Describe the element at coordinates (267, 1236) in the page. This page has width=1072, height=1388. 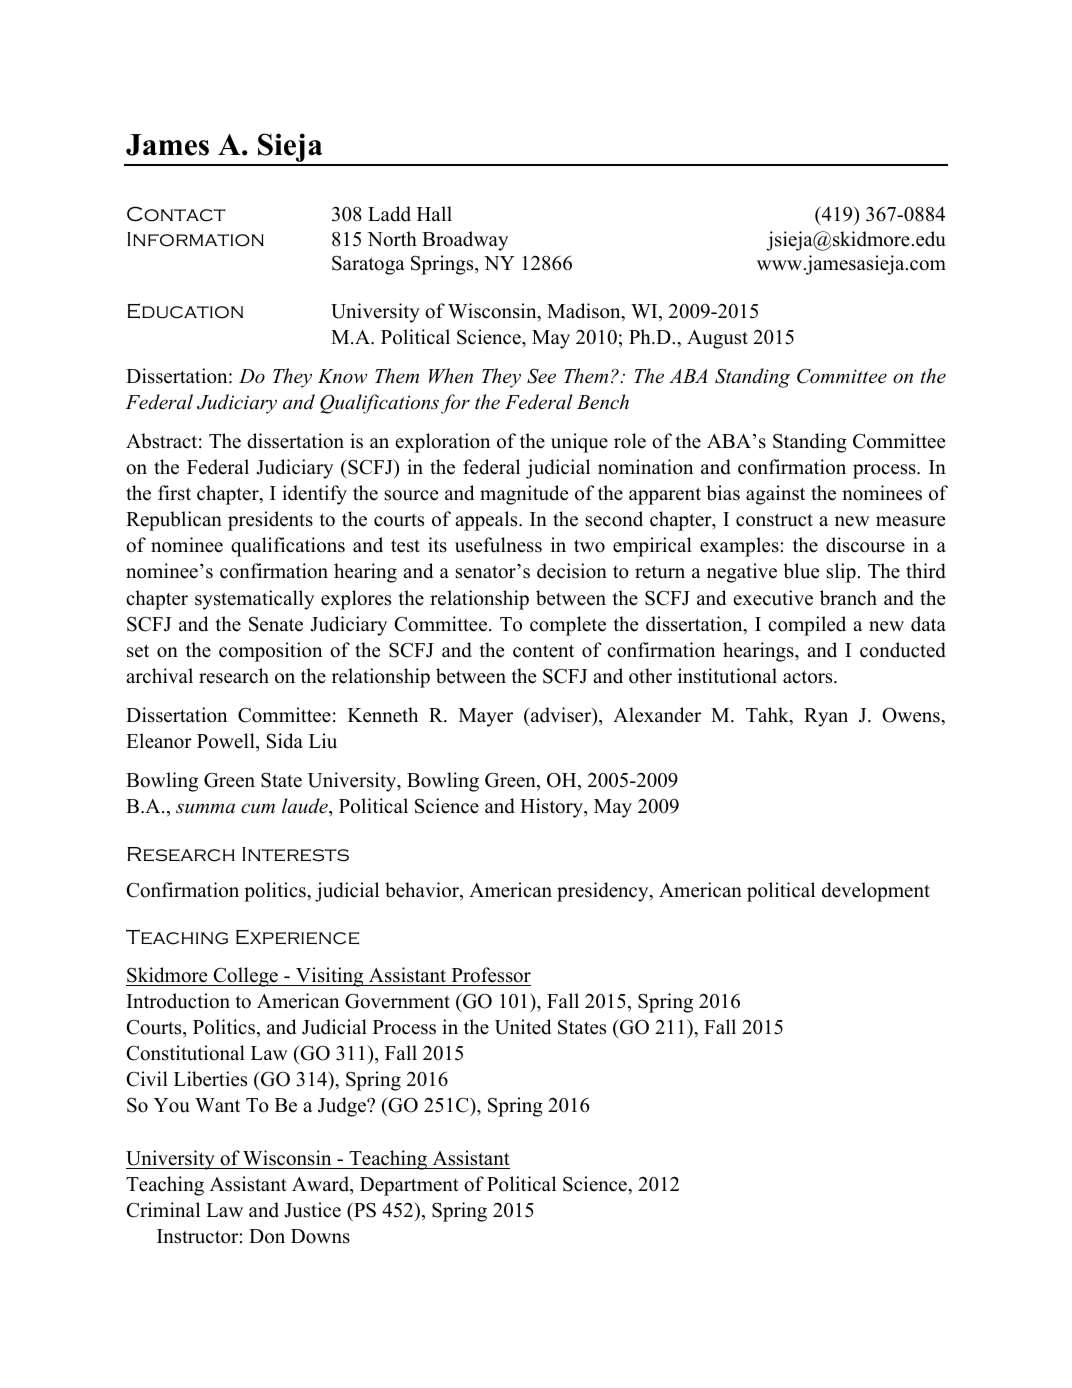
I see `Don` at that location.
